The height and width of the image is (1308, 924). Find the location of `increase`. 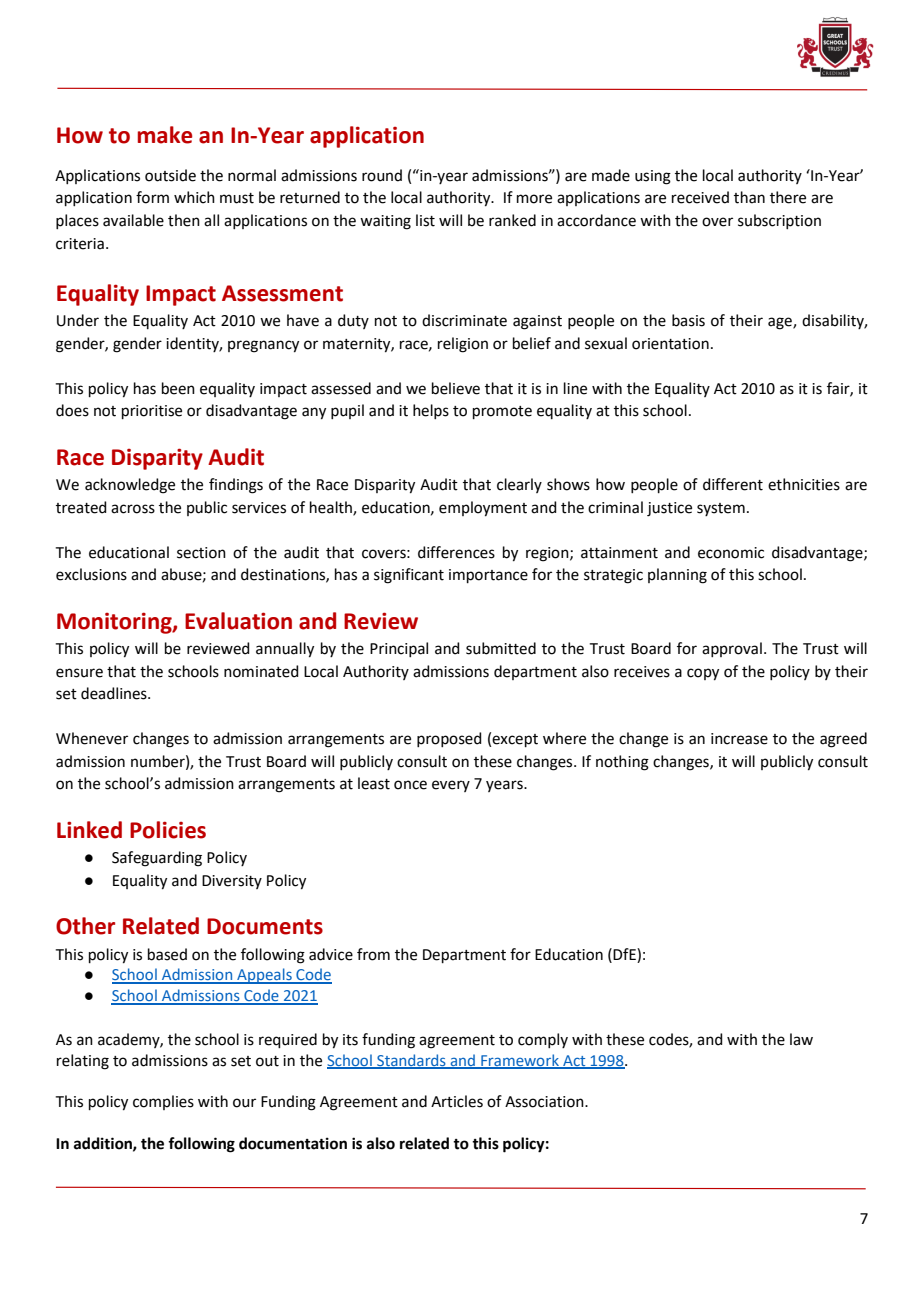

increase is located at coordinates (739, 739).
